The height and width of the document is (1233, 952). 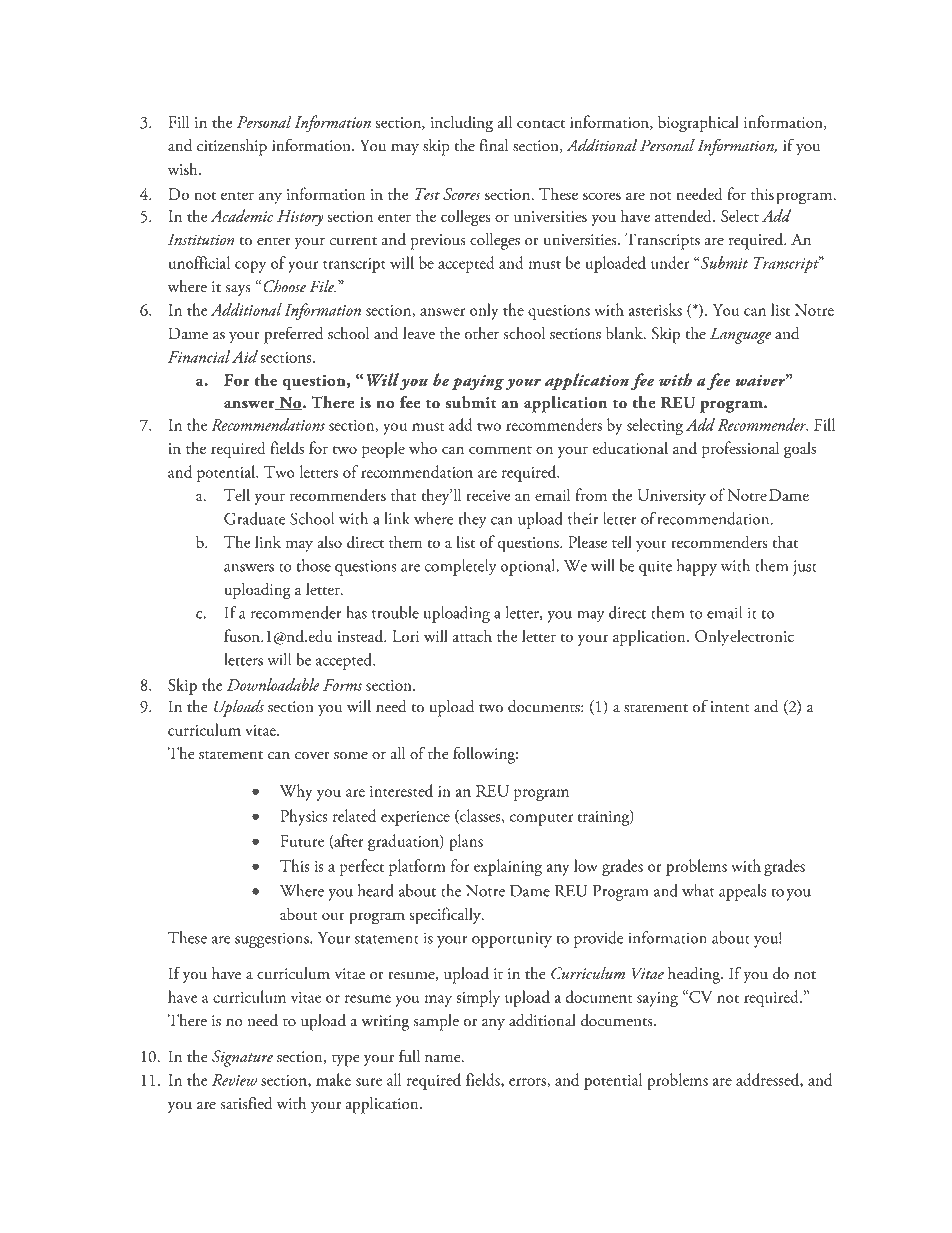 What do you see at coordinates (740, 335) in the document?
I see `Language` at bounding box center [740, 335].
